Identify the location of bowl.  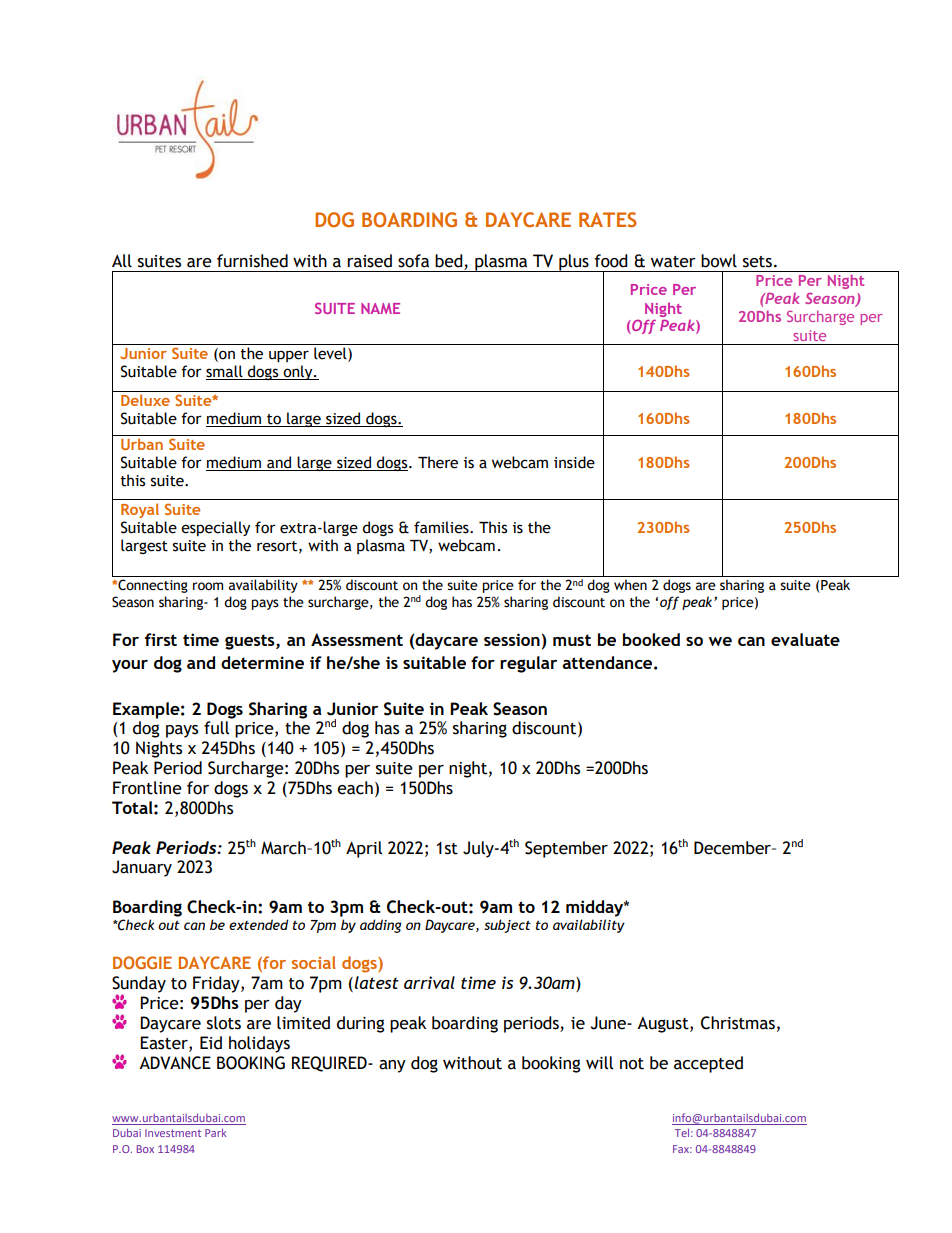
(719, 261).
